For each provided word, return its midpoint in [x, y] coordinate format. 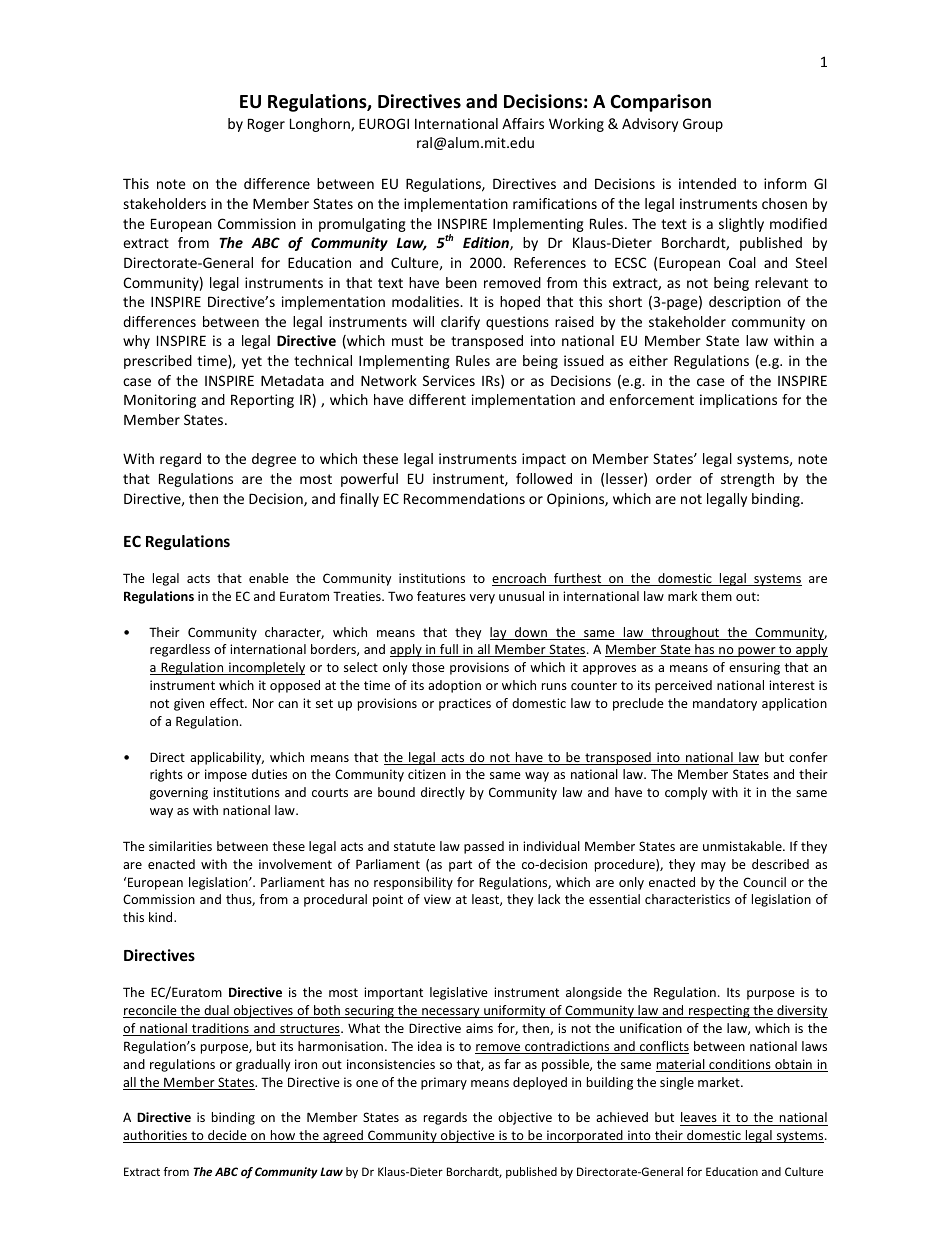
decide [227, 1136]
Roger [266, 125]
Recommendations [464, 498]
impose [226, 775]
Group [703, 125]
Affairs [523, 123]
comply [686, 793]
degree [274, 460]
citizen [427, 774]
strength [747, 480]
